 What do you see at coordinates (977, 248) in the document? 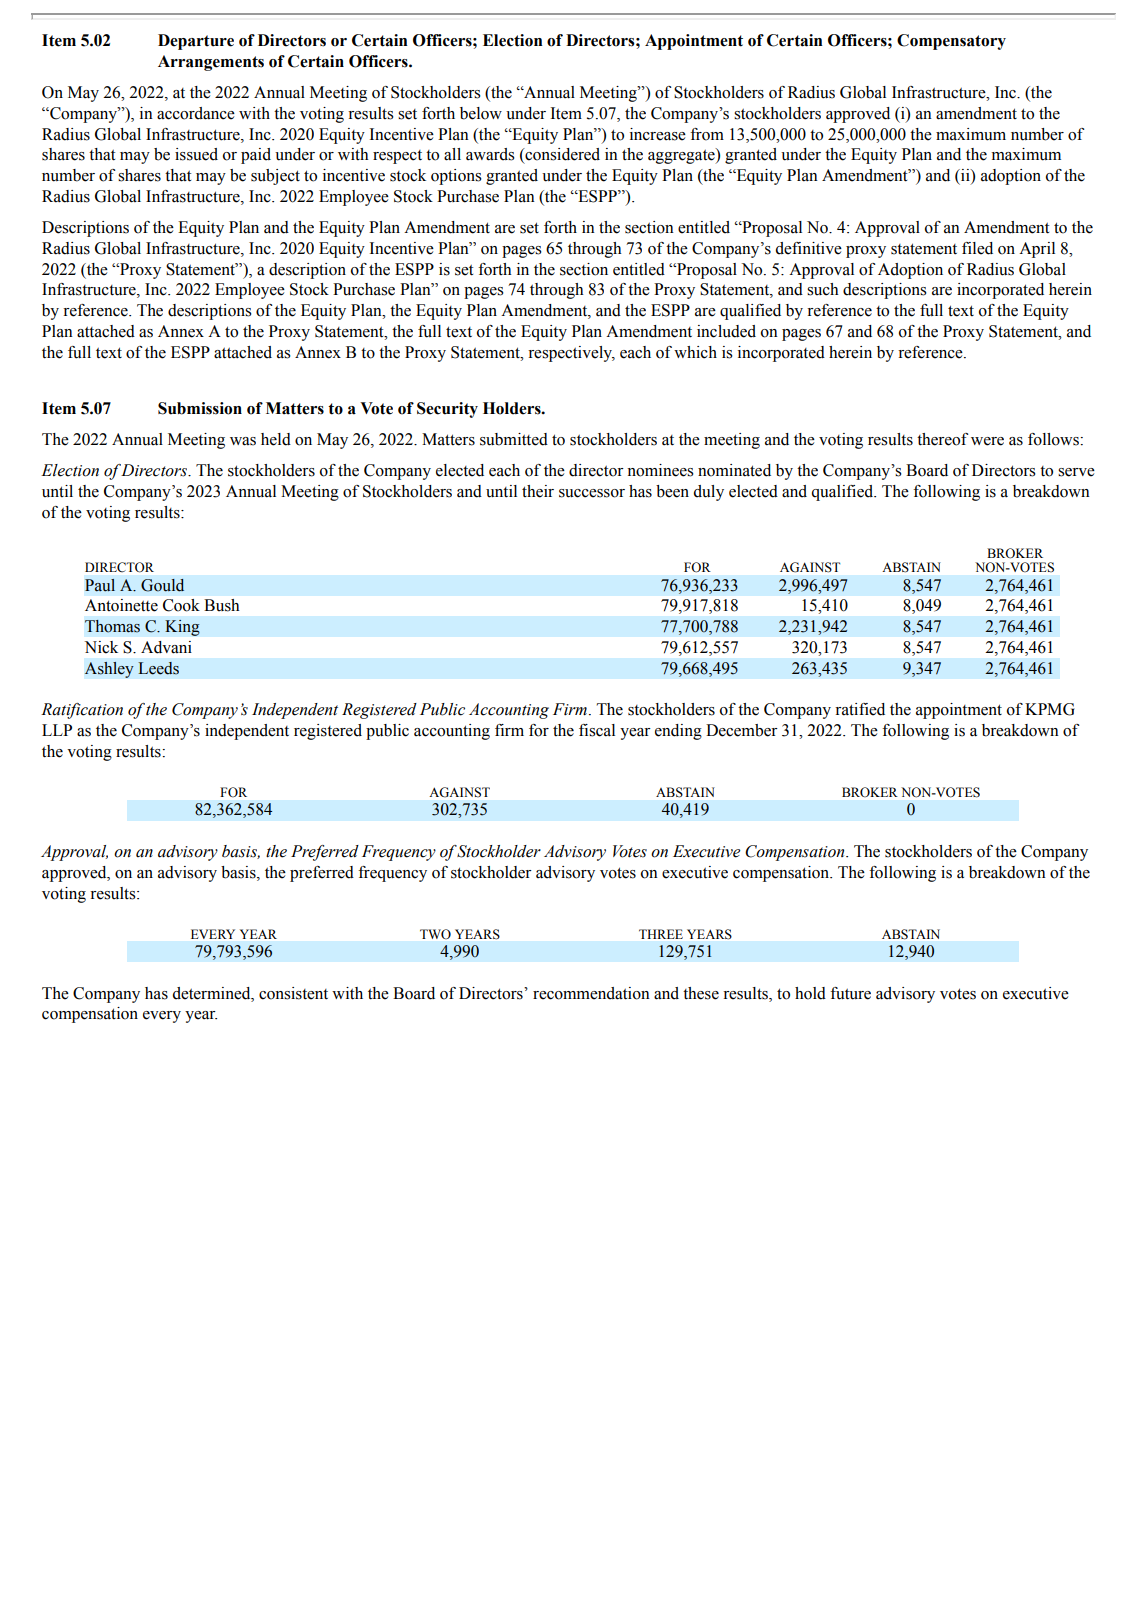
I see `filed` at bounding box center [977, 248].
